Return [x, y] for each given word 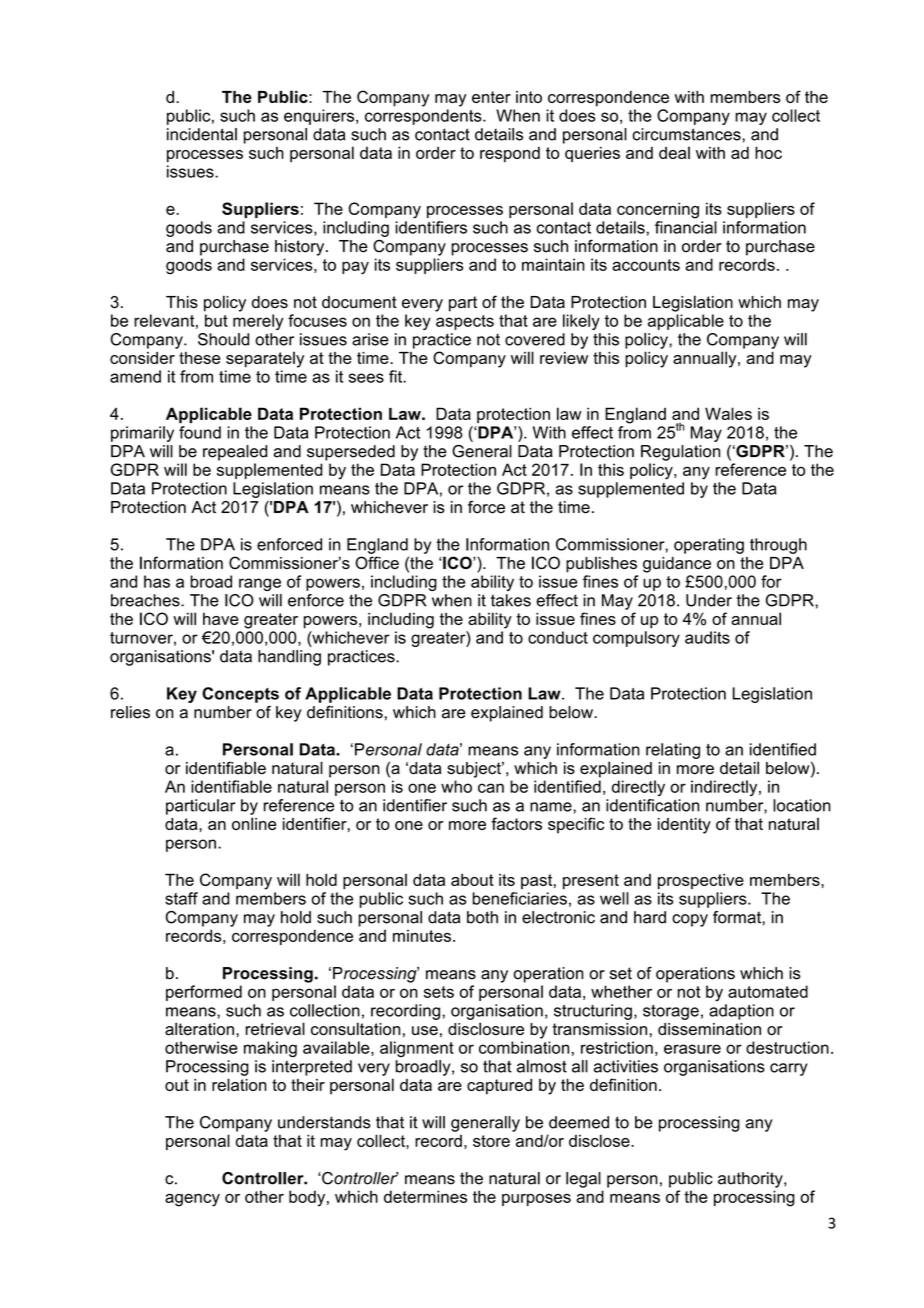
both [482, 917]
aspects [465, 322]
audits [707, 637]
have [221, 619]
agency [192, 1200]
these [199, 358]
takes [511, 600]
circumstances [687, 134]
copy [690, 920]
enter [491, 97]
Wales [728, 413]
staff [181, 898]
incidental [202, 134]
